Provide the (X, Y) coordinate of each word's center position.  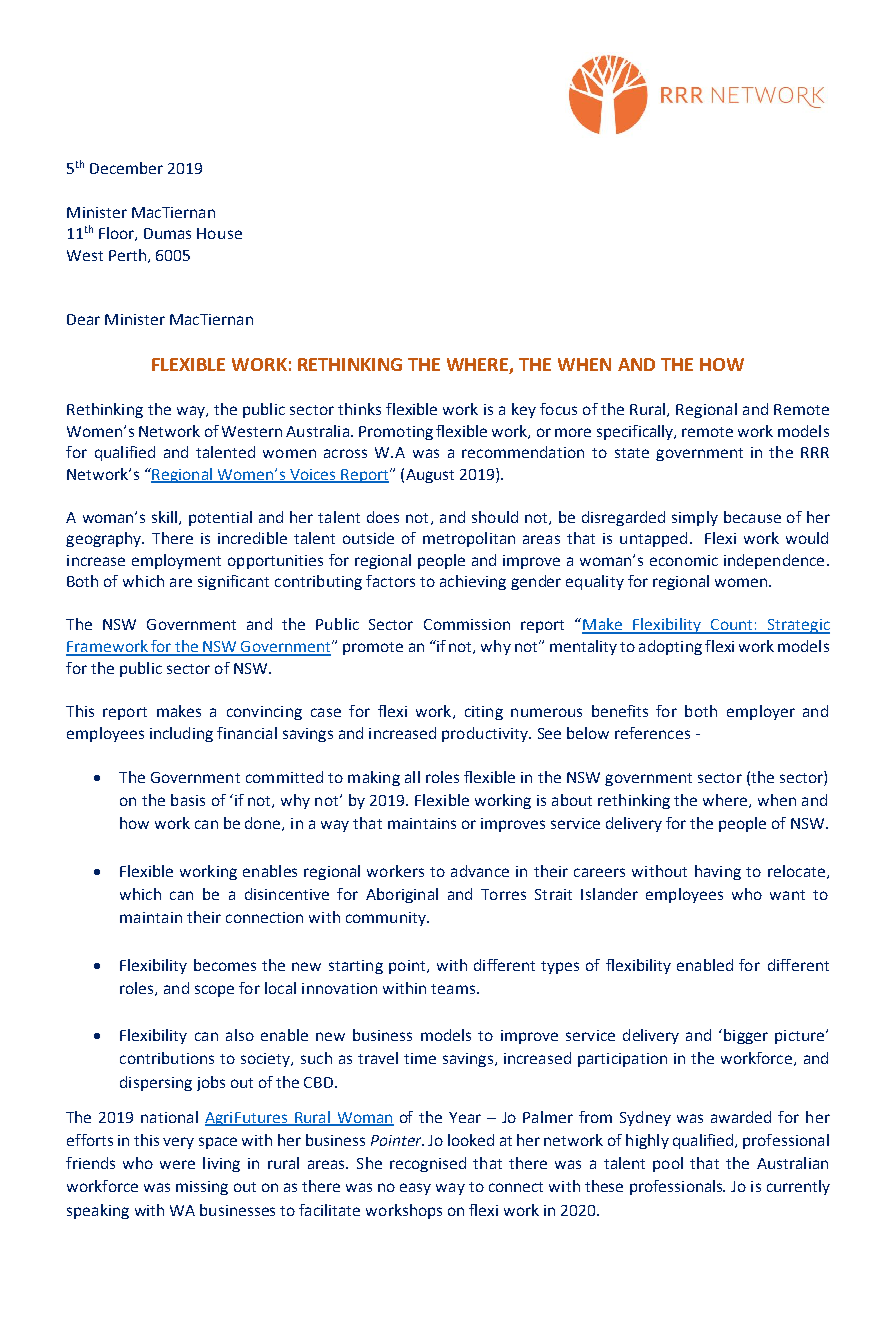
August (430, 476)
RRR (815, 452)
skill (166, 518)
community (387, 919)
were (177, 1164)
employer (761, 712)
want (787, 895)
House (219, 233)
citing (484, 713)
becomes (225, 965)
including (181, 734)
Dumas (167, 233)
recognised (428, 1164)
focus (558, 409)
